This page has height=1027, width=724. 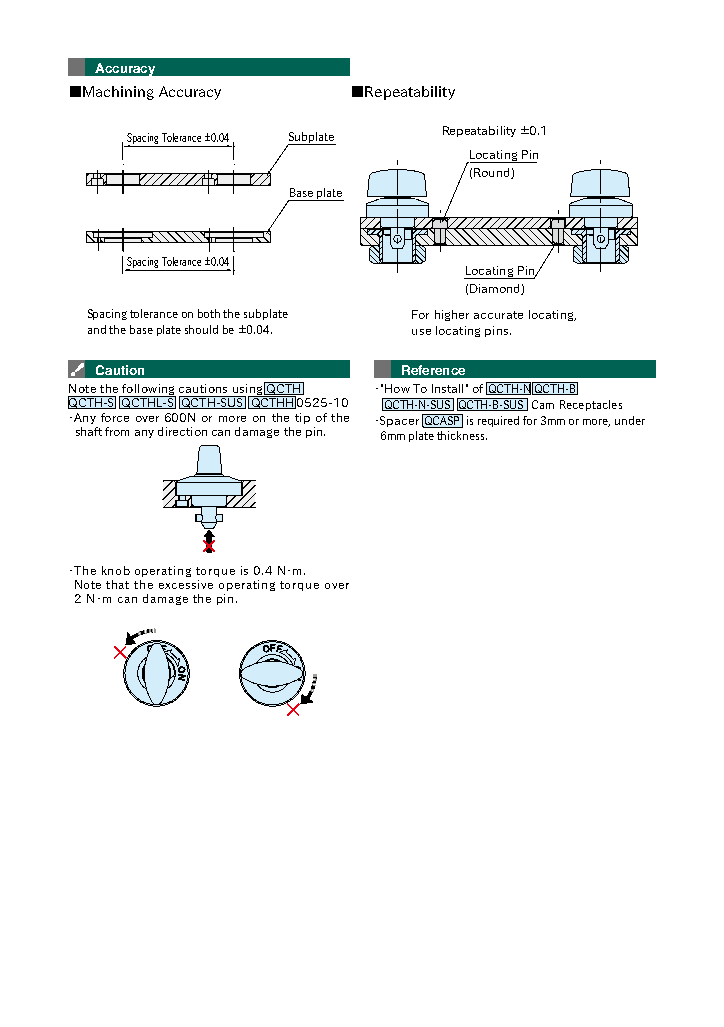 What do you see at coordinates (186, 584) in the page?
I see `excessive` at bounding box center [186, 584].
